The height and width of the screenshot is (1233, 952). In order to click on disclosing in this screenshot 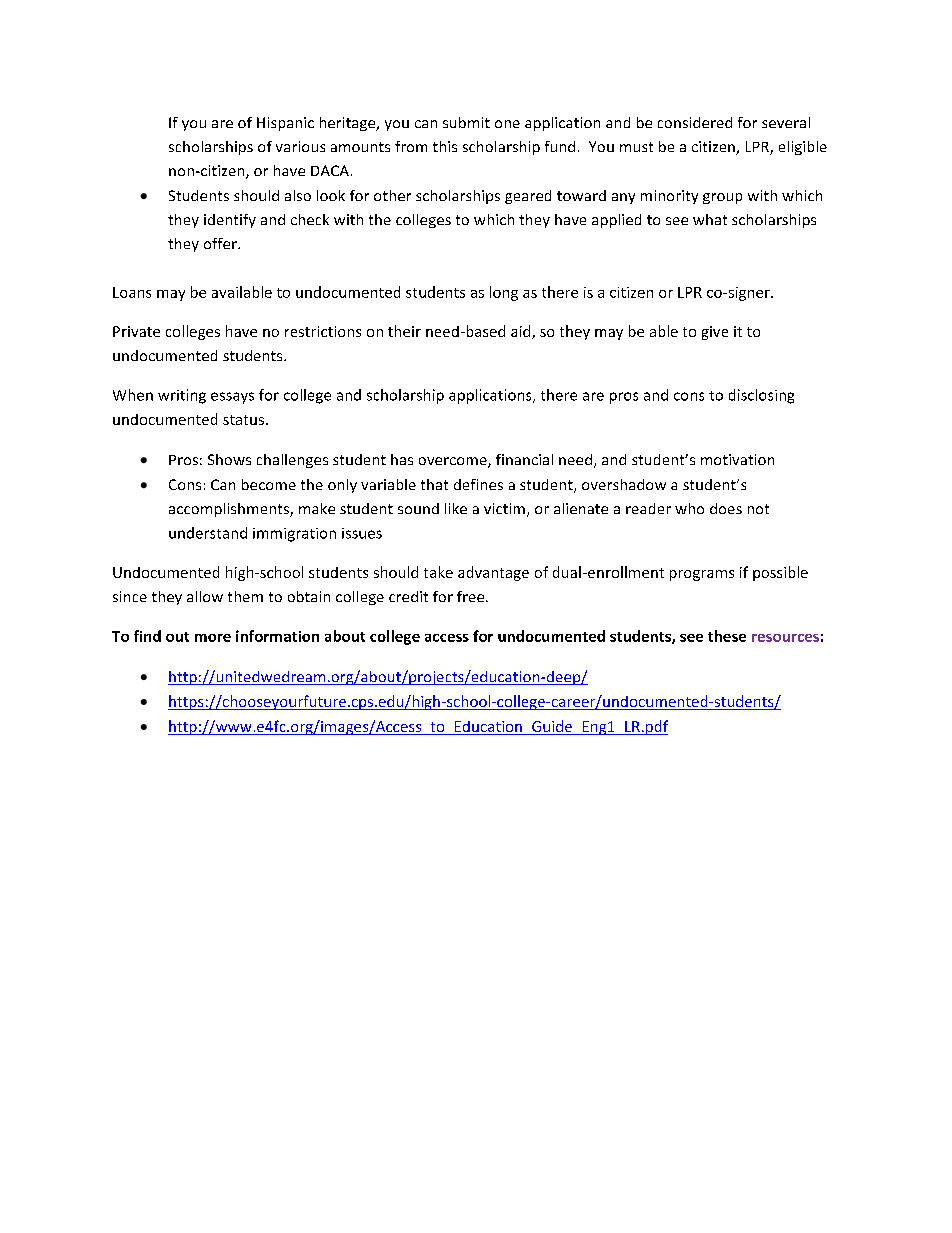, I will do `click(761, 396)`.
